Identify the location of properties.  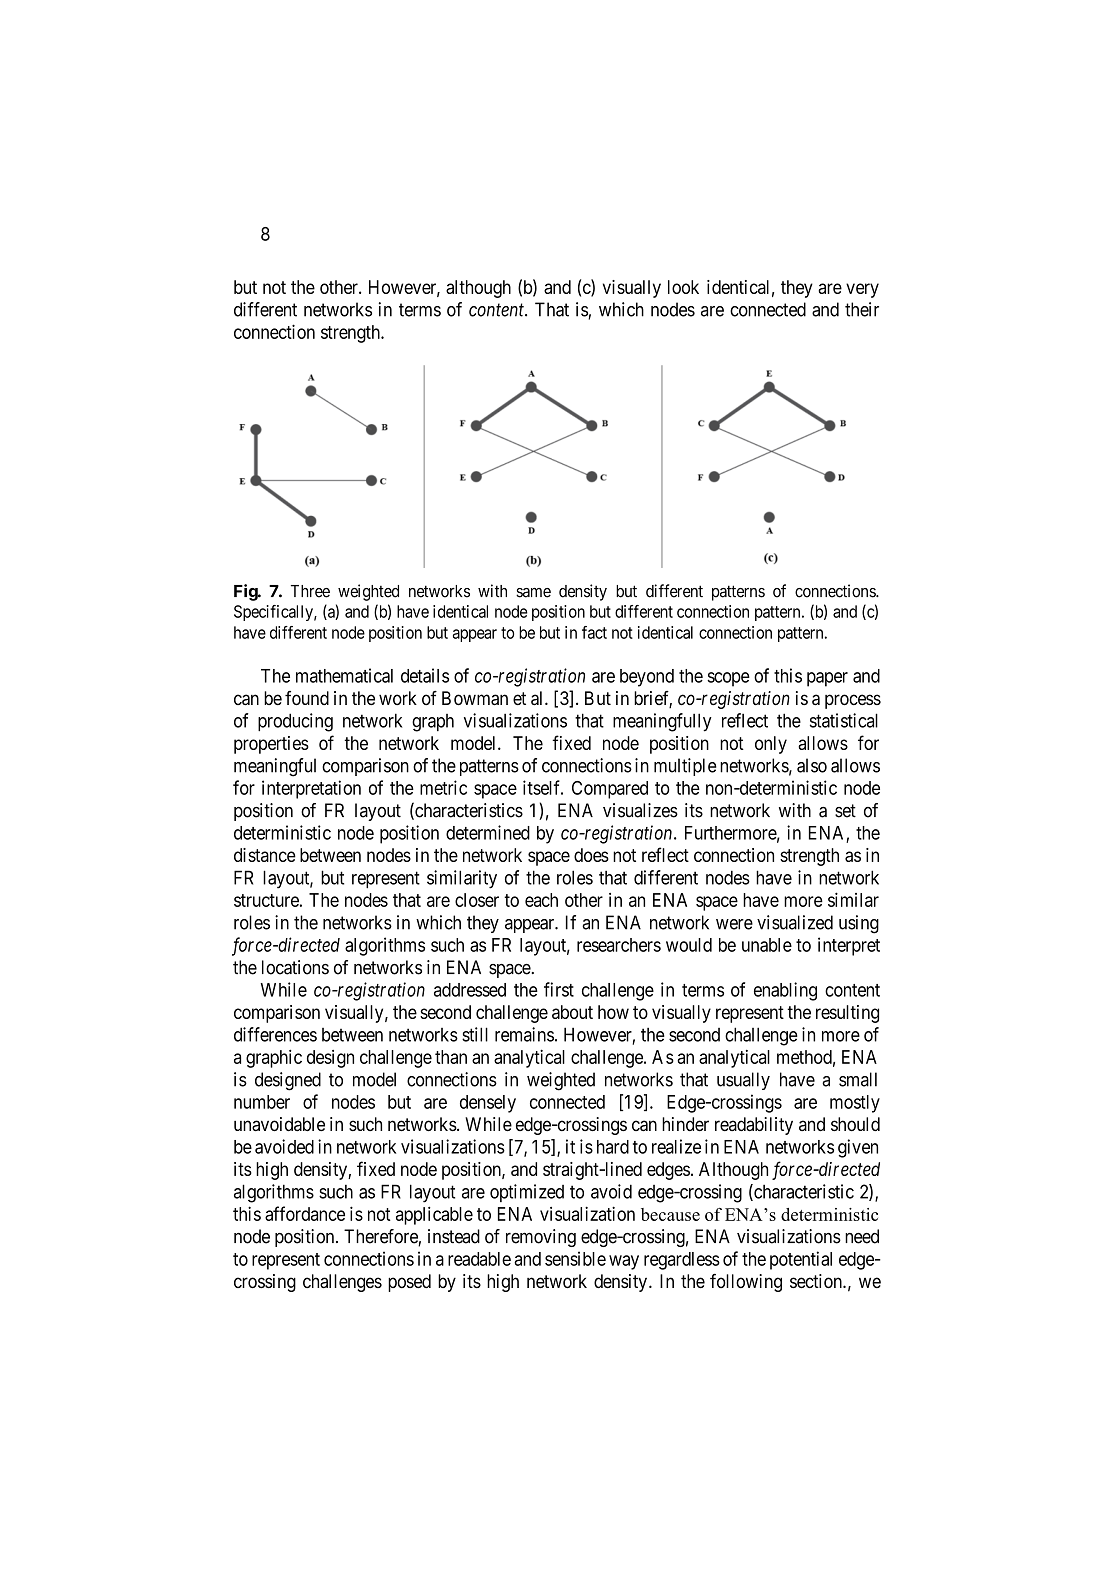
(271, 745).
